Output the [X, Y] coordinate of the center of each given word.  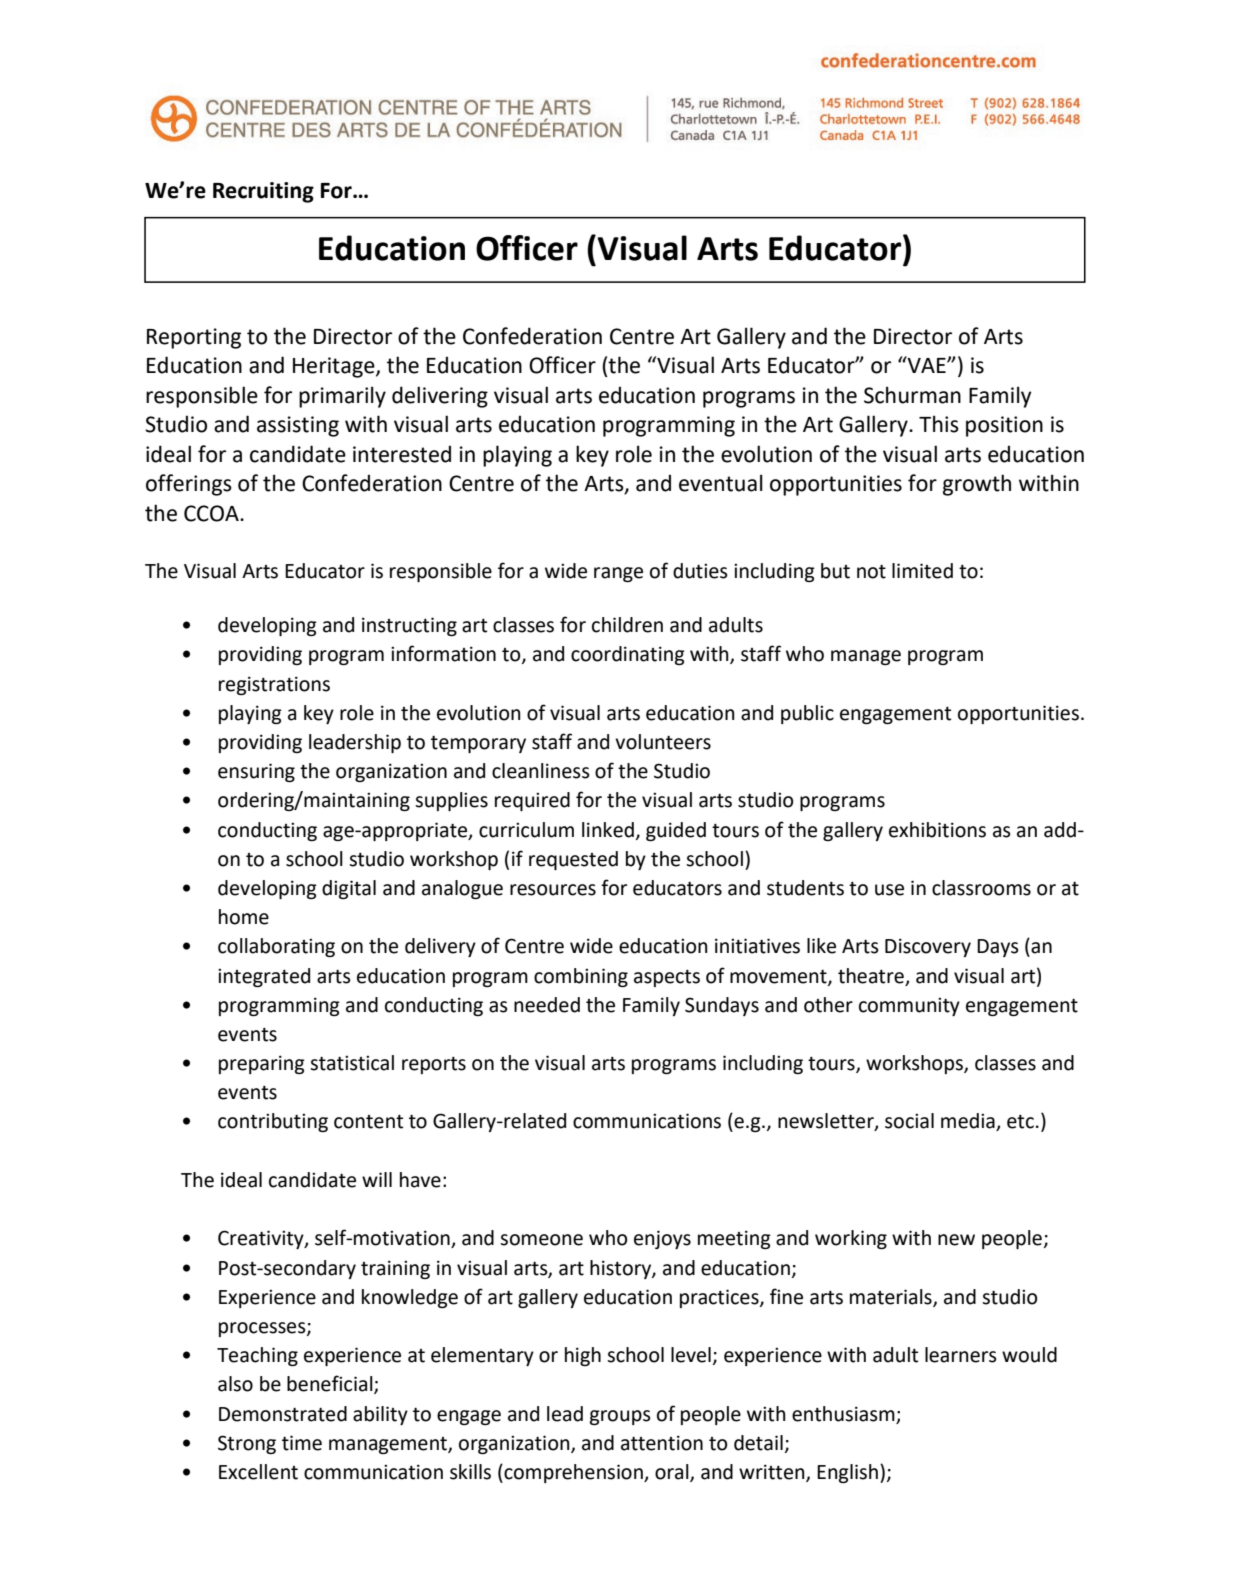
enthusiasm [843, 1414]
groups [620, 1417]
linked [608, 830]
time [302, 1443]
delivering [440, 397]
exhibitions [937, 830]
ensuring [256, 772]
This [939, 424]
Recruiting [263, 192]
